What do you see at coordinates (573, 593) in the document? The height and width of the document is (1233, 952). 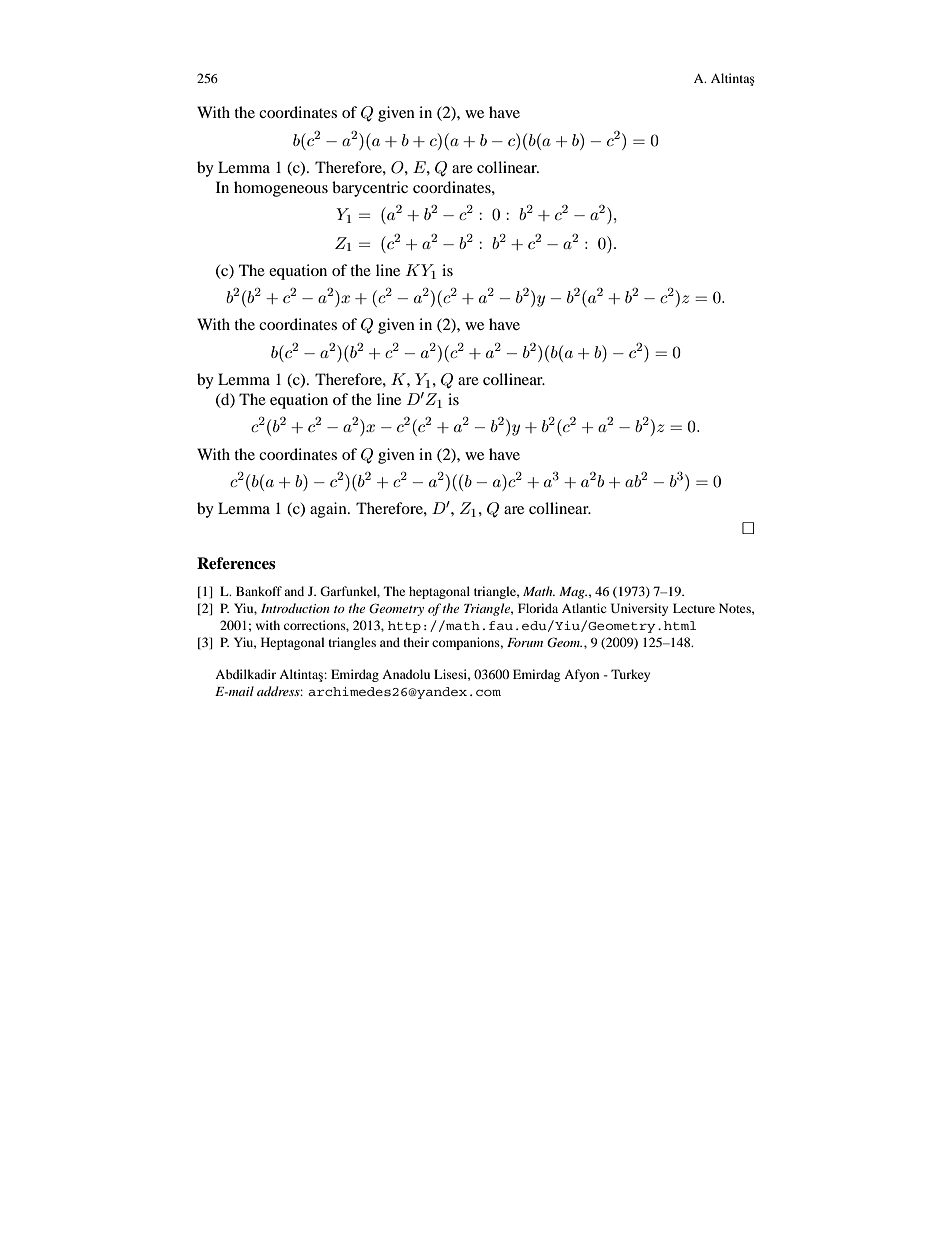 I see `Mag` at bounding box center [573, 593].
